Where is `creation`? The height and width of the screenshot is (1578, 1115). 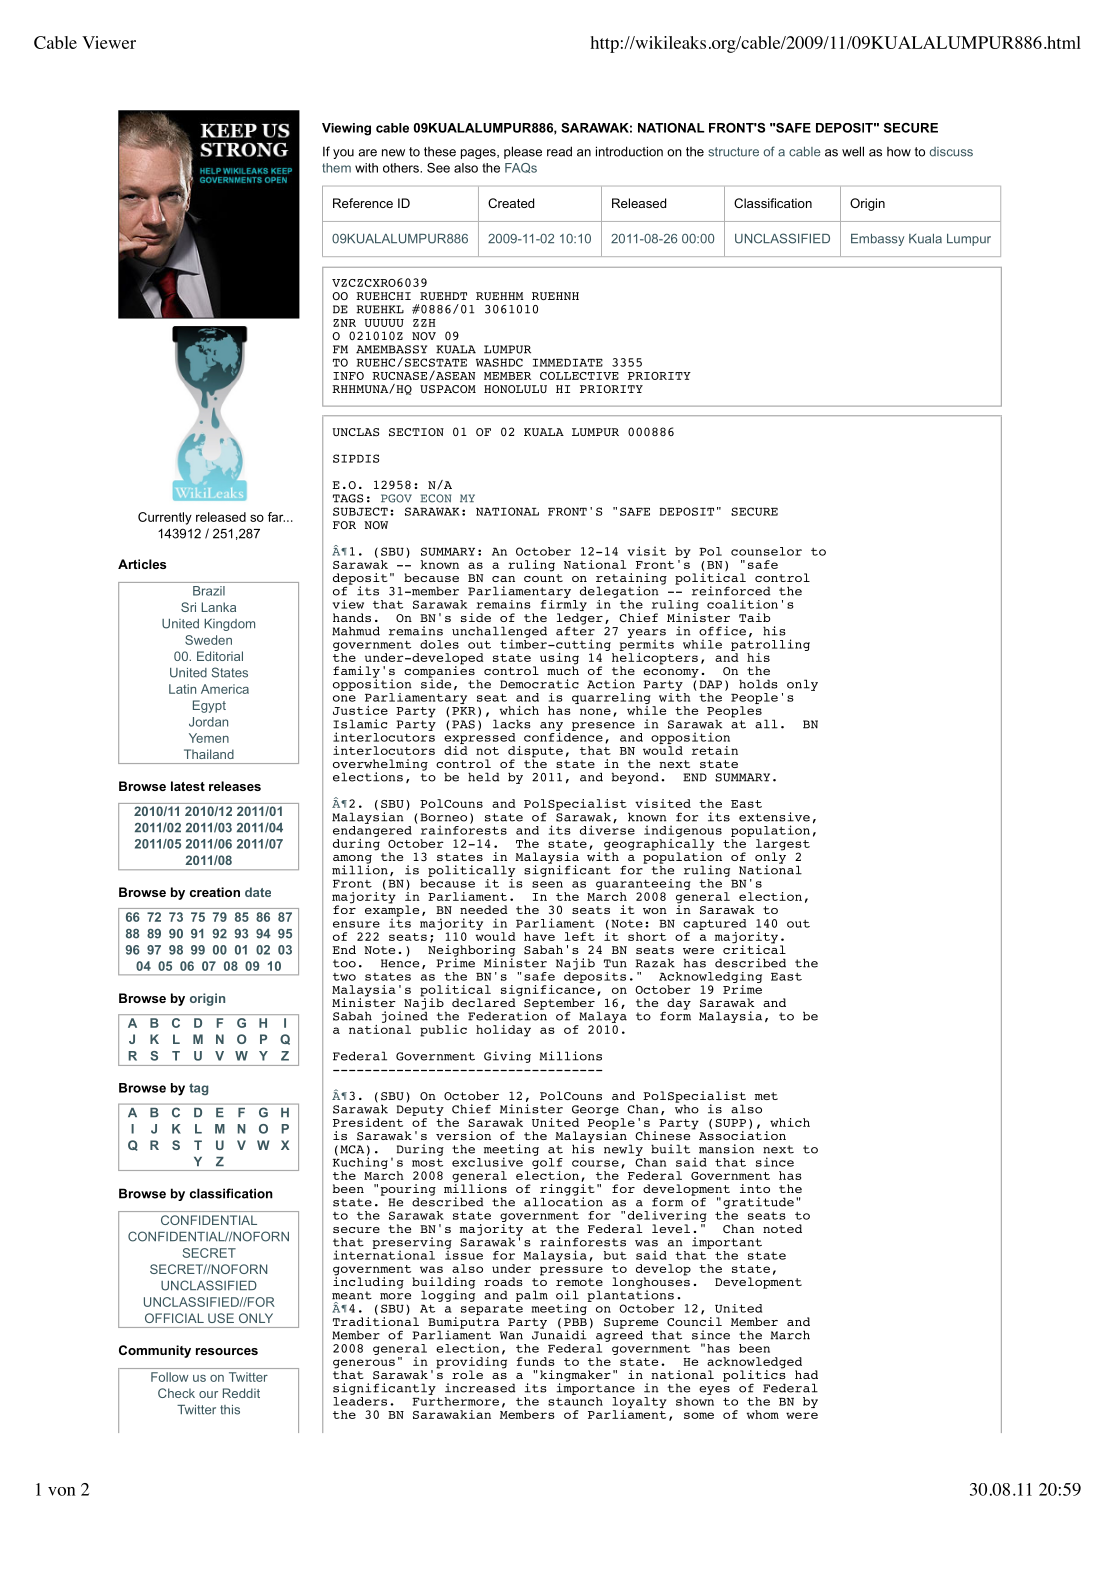
creation is located at coordinates (215, 892).
